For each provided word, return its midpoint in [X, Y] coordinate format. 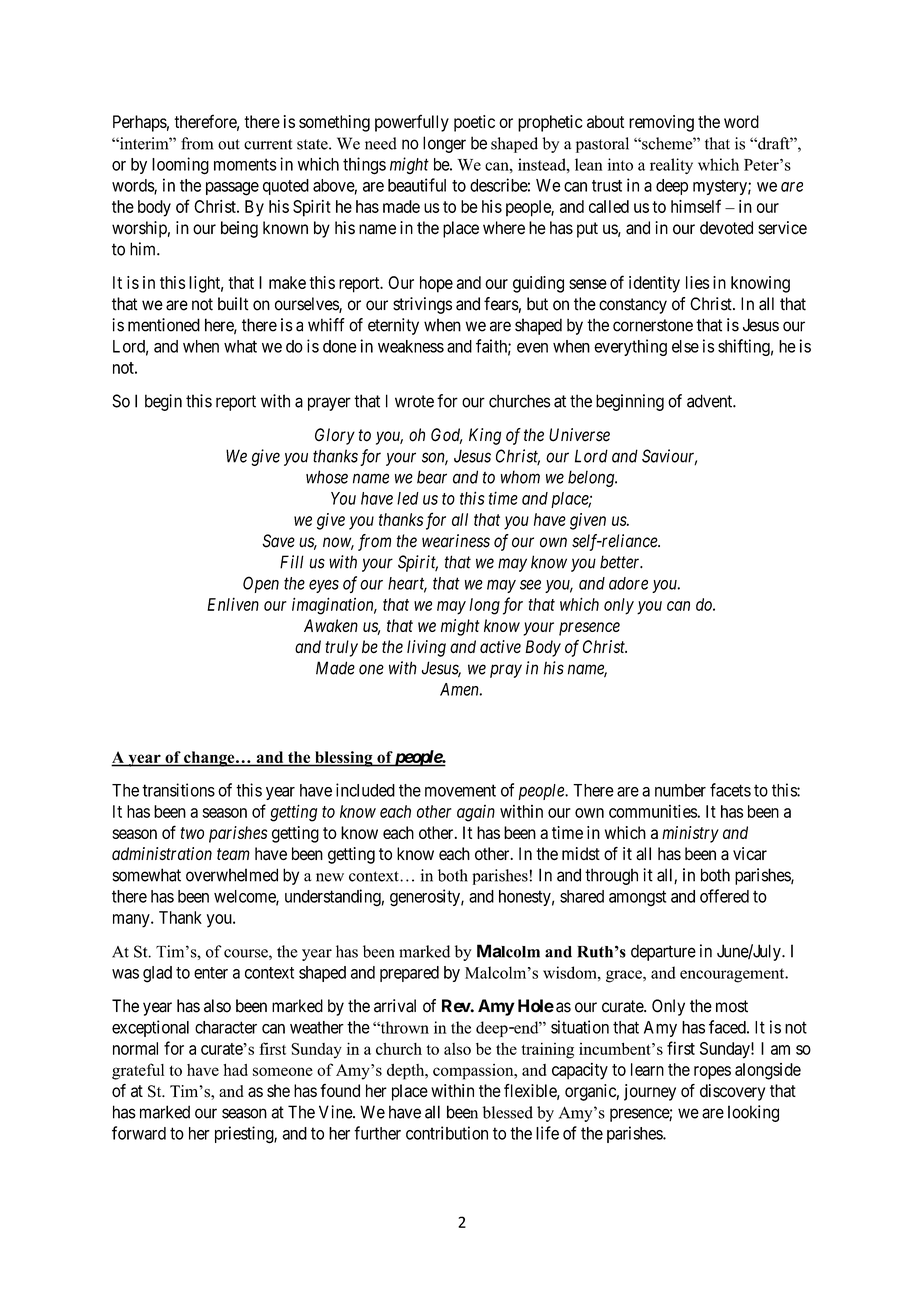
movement [460, 790]
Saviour [669, 457]
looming [180, 166]
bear [432, 477]
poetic [474, 123]
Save [278, 541]
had [235, 1070]
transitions [178, 790]
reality [671, 166]
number [680, 790]
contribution [447, 1133]
